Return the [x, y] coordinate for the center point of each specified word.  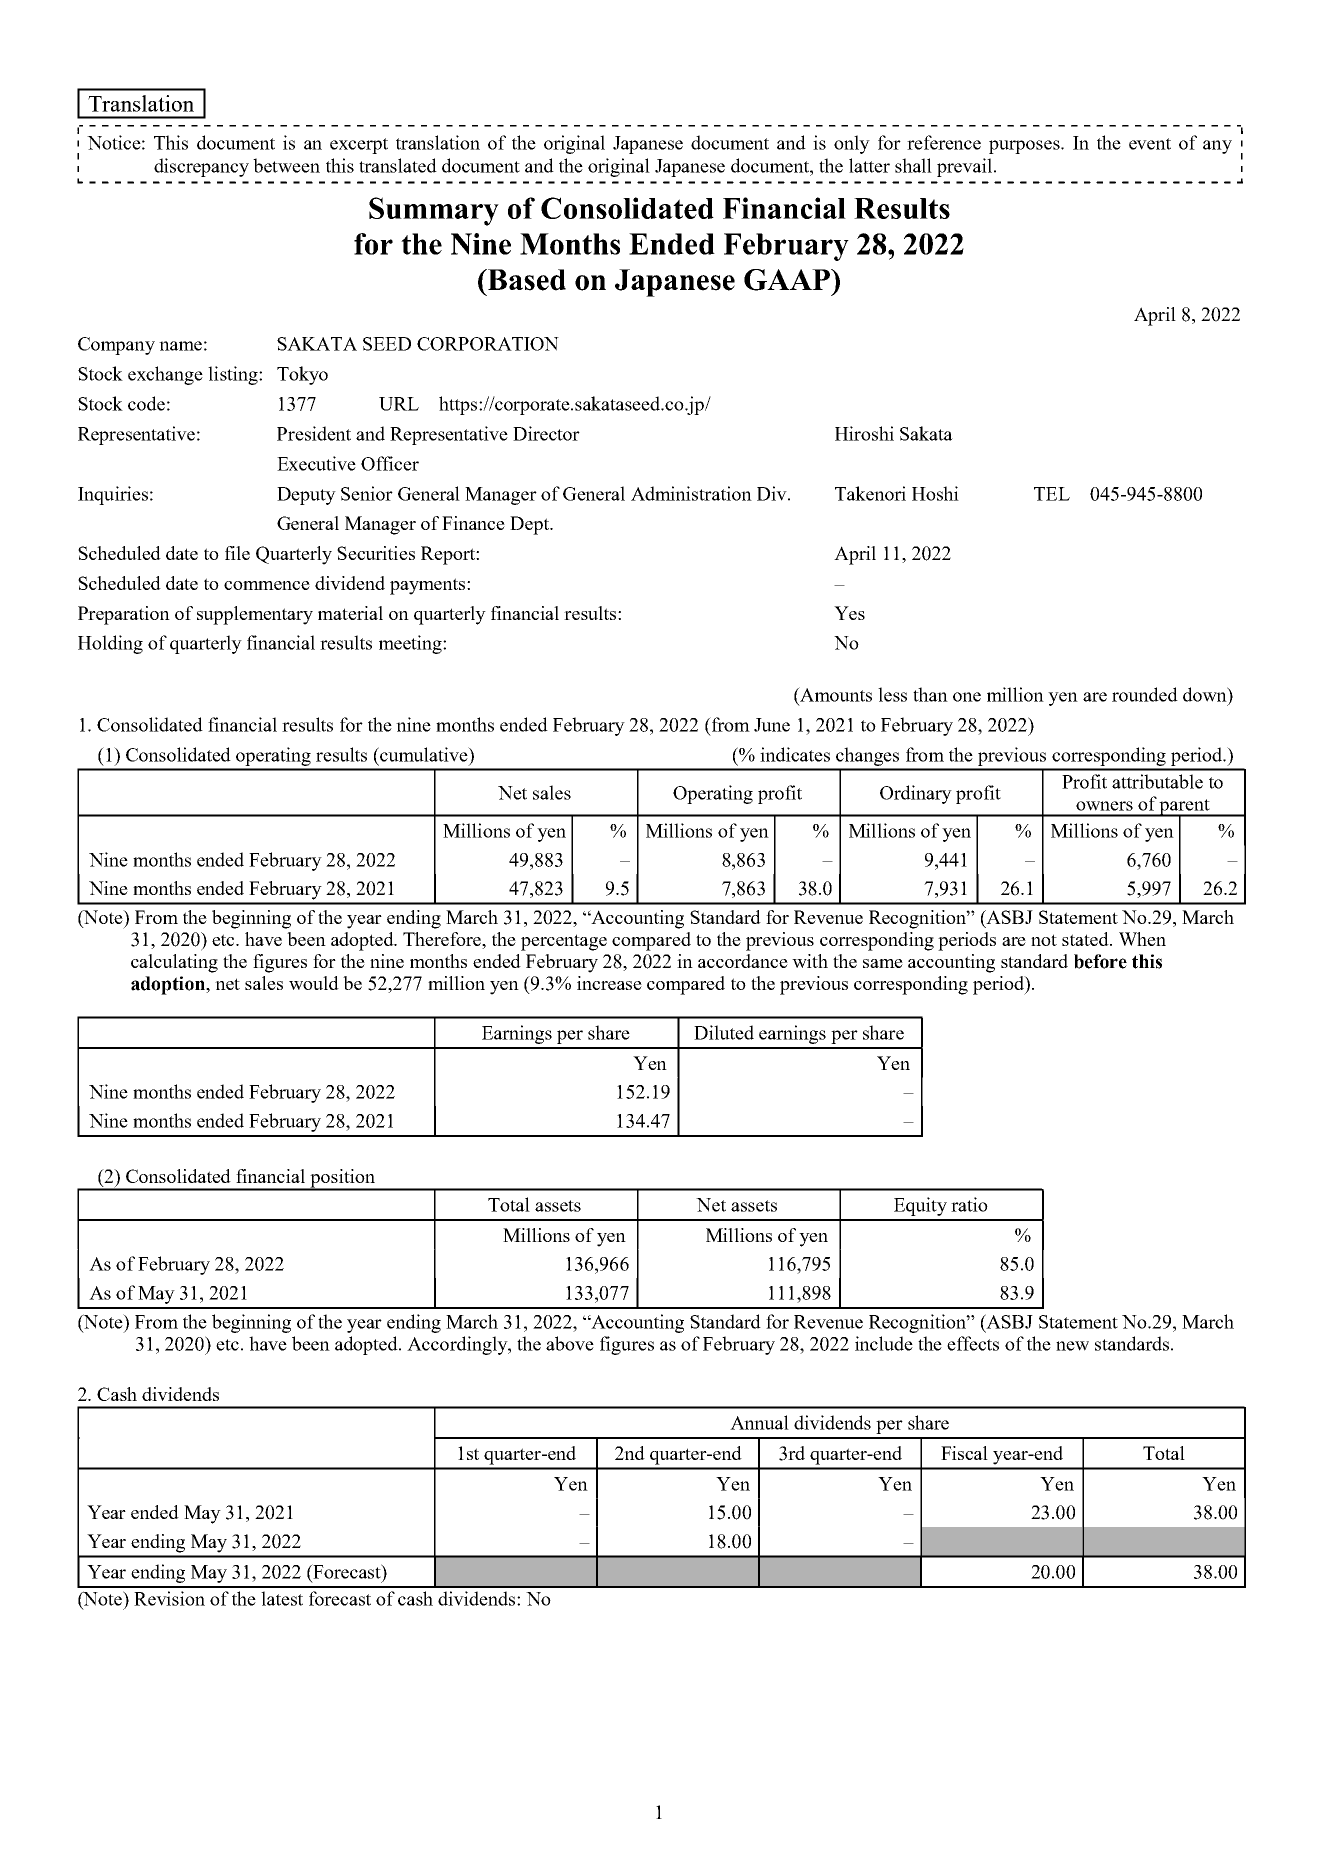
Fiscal [964, 1453]
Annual [759, 1422]
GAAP [788, 280]
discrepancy [201, 167]
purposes [1025, 147]
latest [282, 1598]
